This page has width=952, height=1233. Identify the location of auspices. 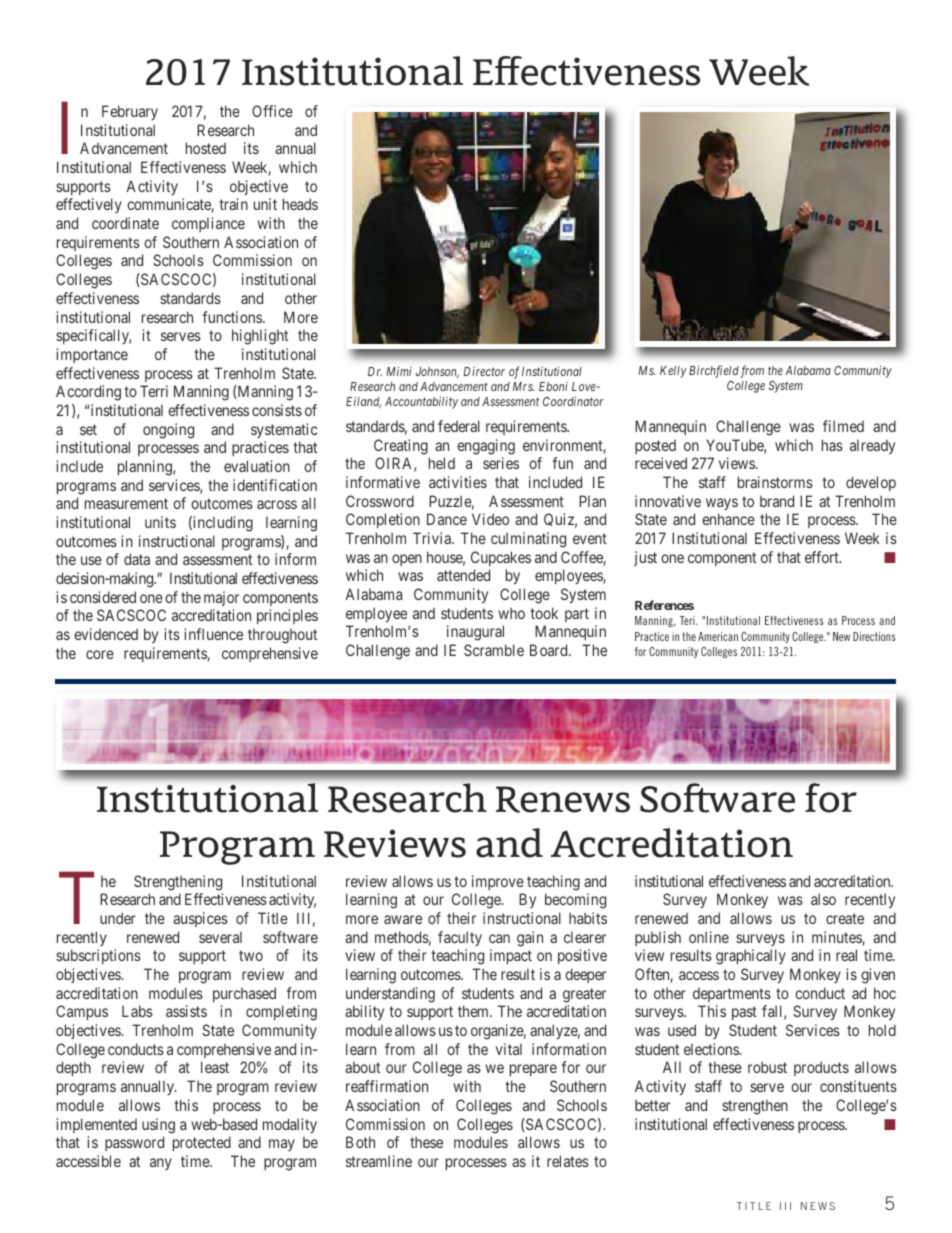
(200, 919).
